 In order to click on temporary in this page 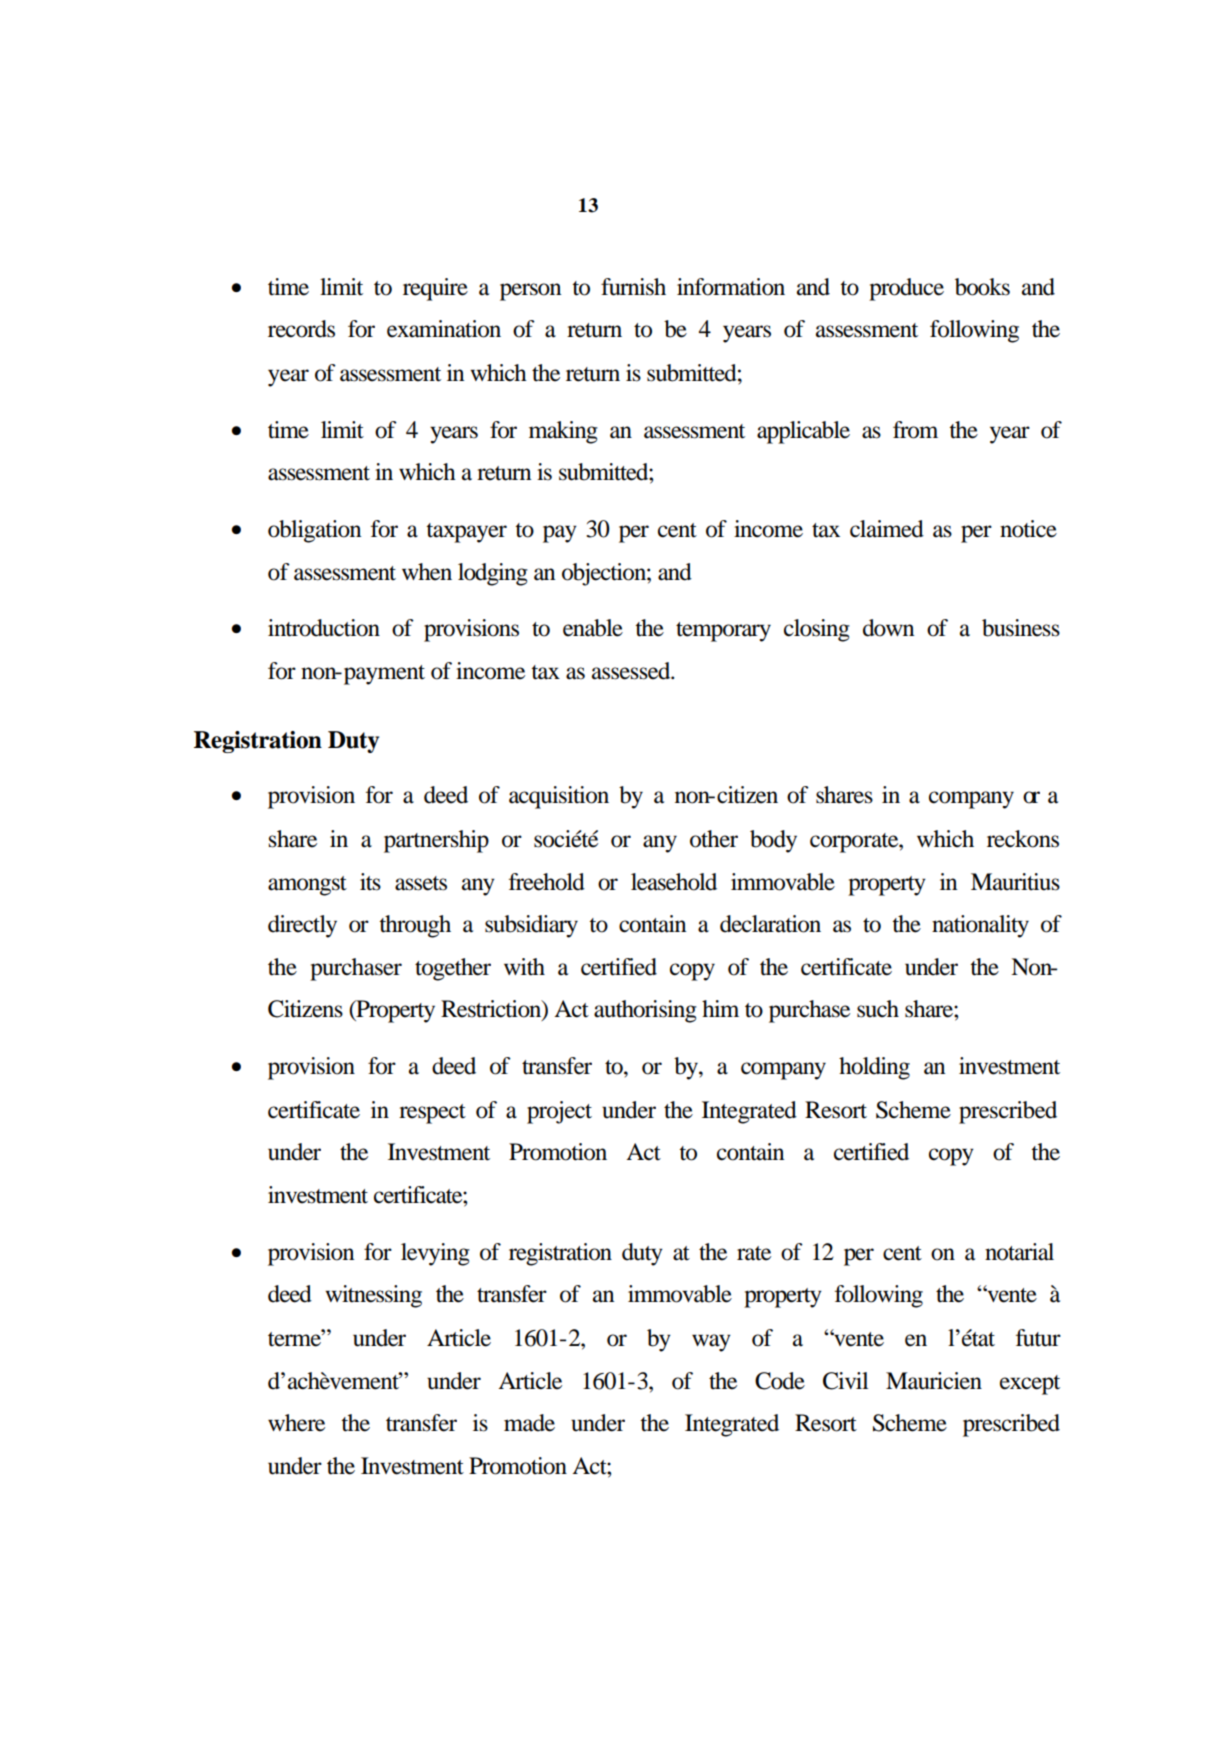, I will do `click(723, 632)`.
